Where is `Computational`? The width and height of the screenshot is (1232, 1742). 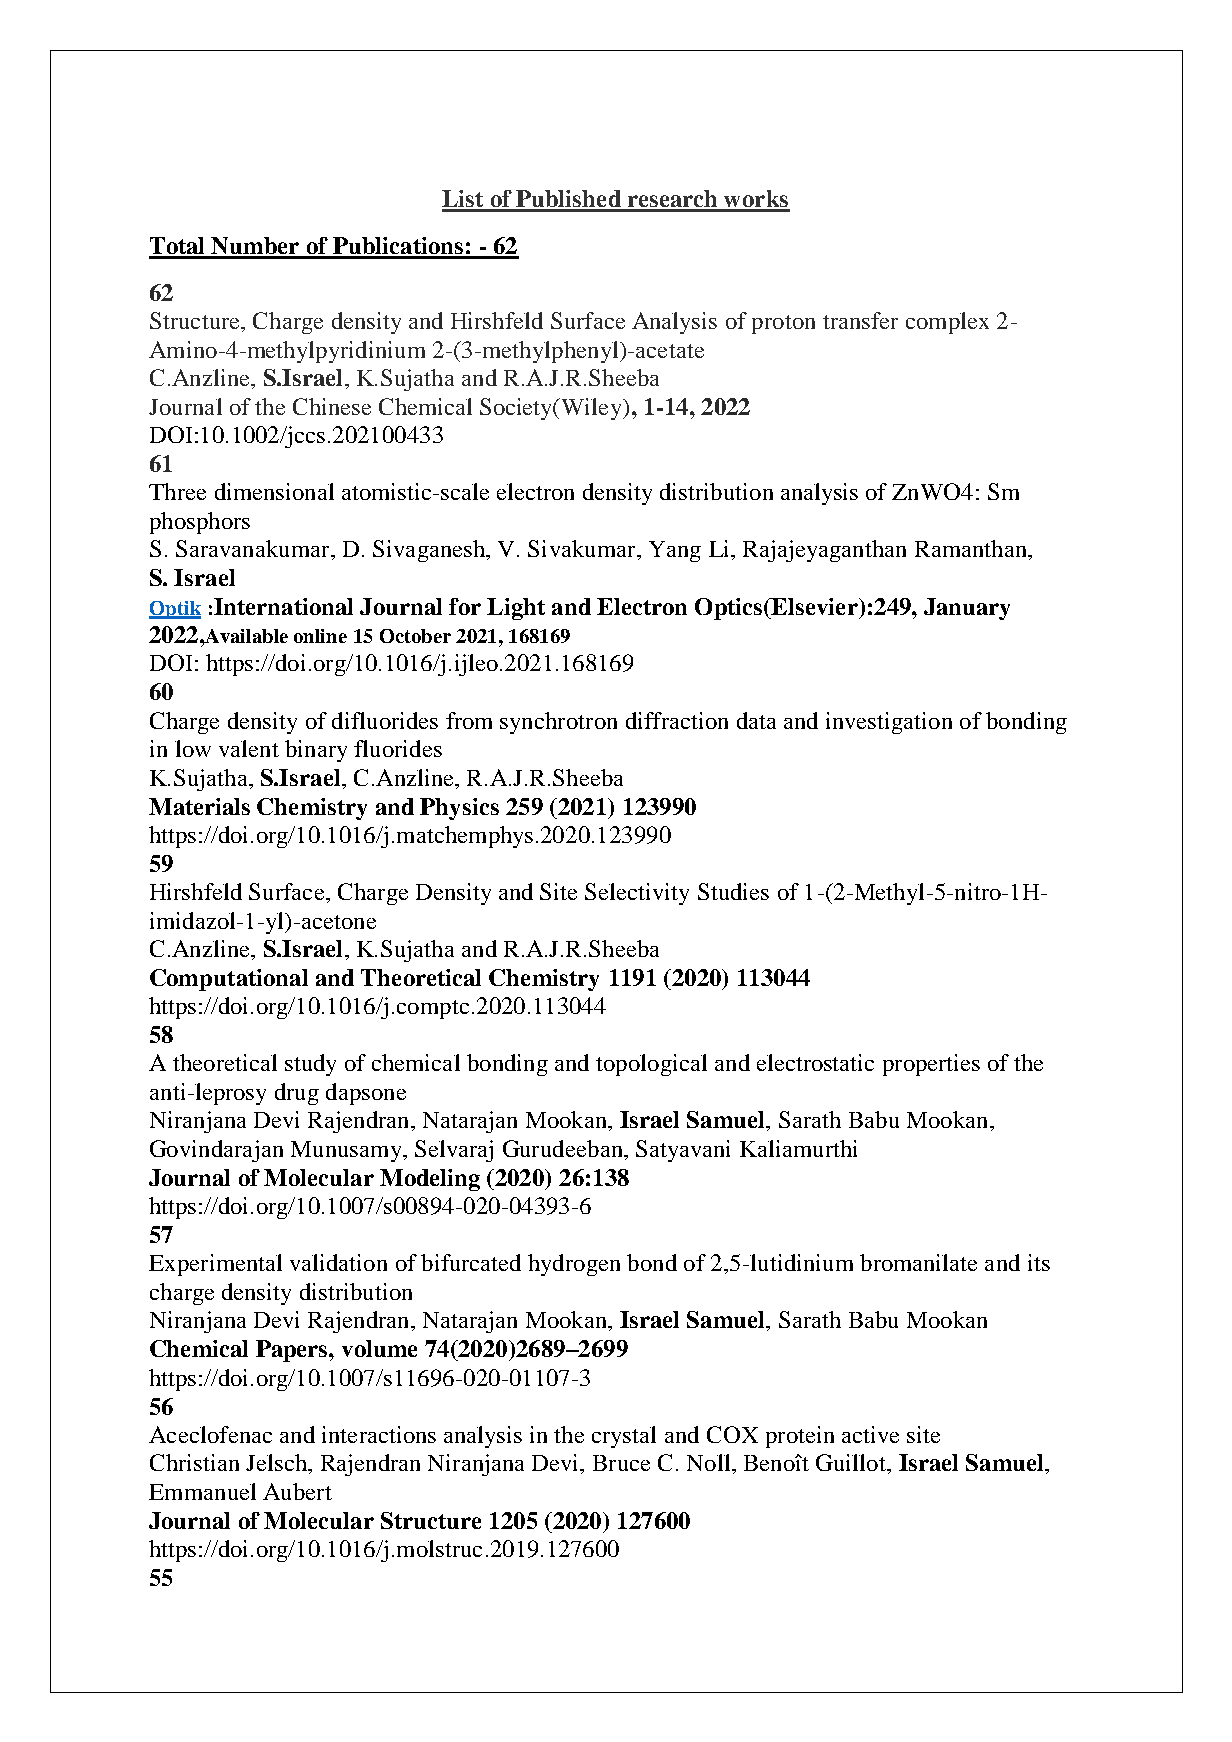 Computational is located at coordinates (229, 980).
